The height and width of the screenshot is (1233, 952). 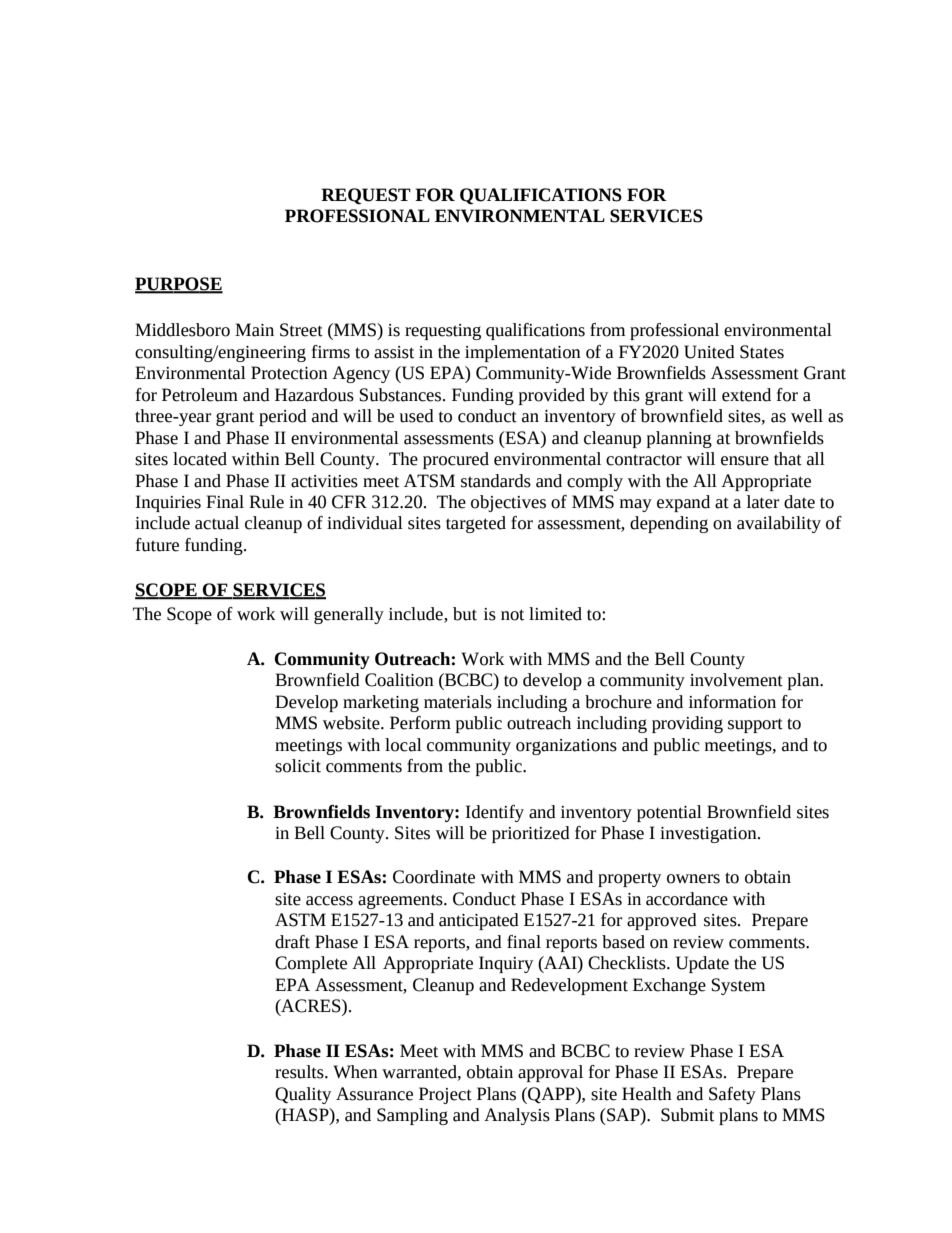 What do you see at coordinates (329, 901) in the screenshot?
I see `access` at bounding box center [329, 901].
